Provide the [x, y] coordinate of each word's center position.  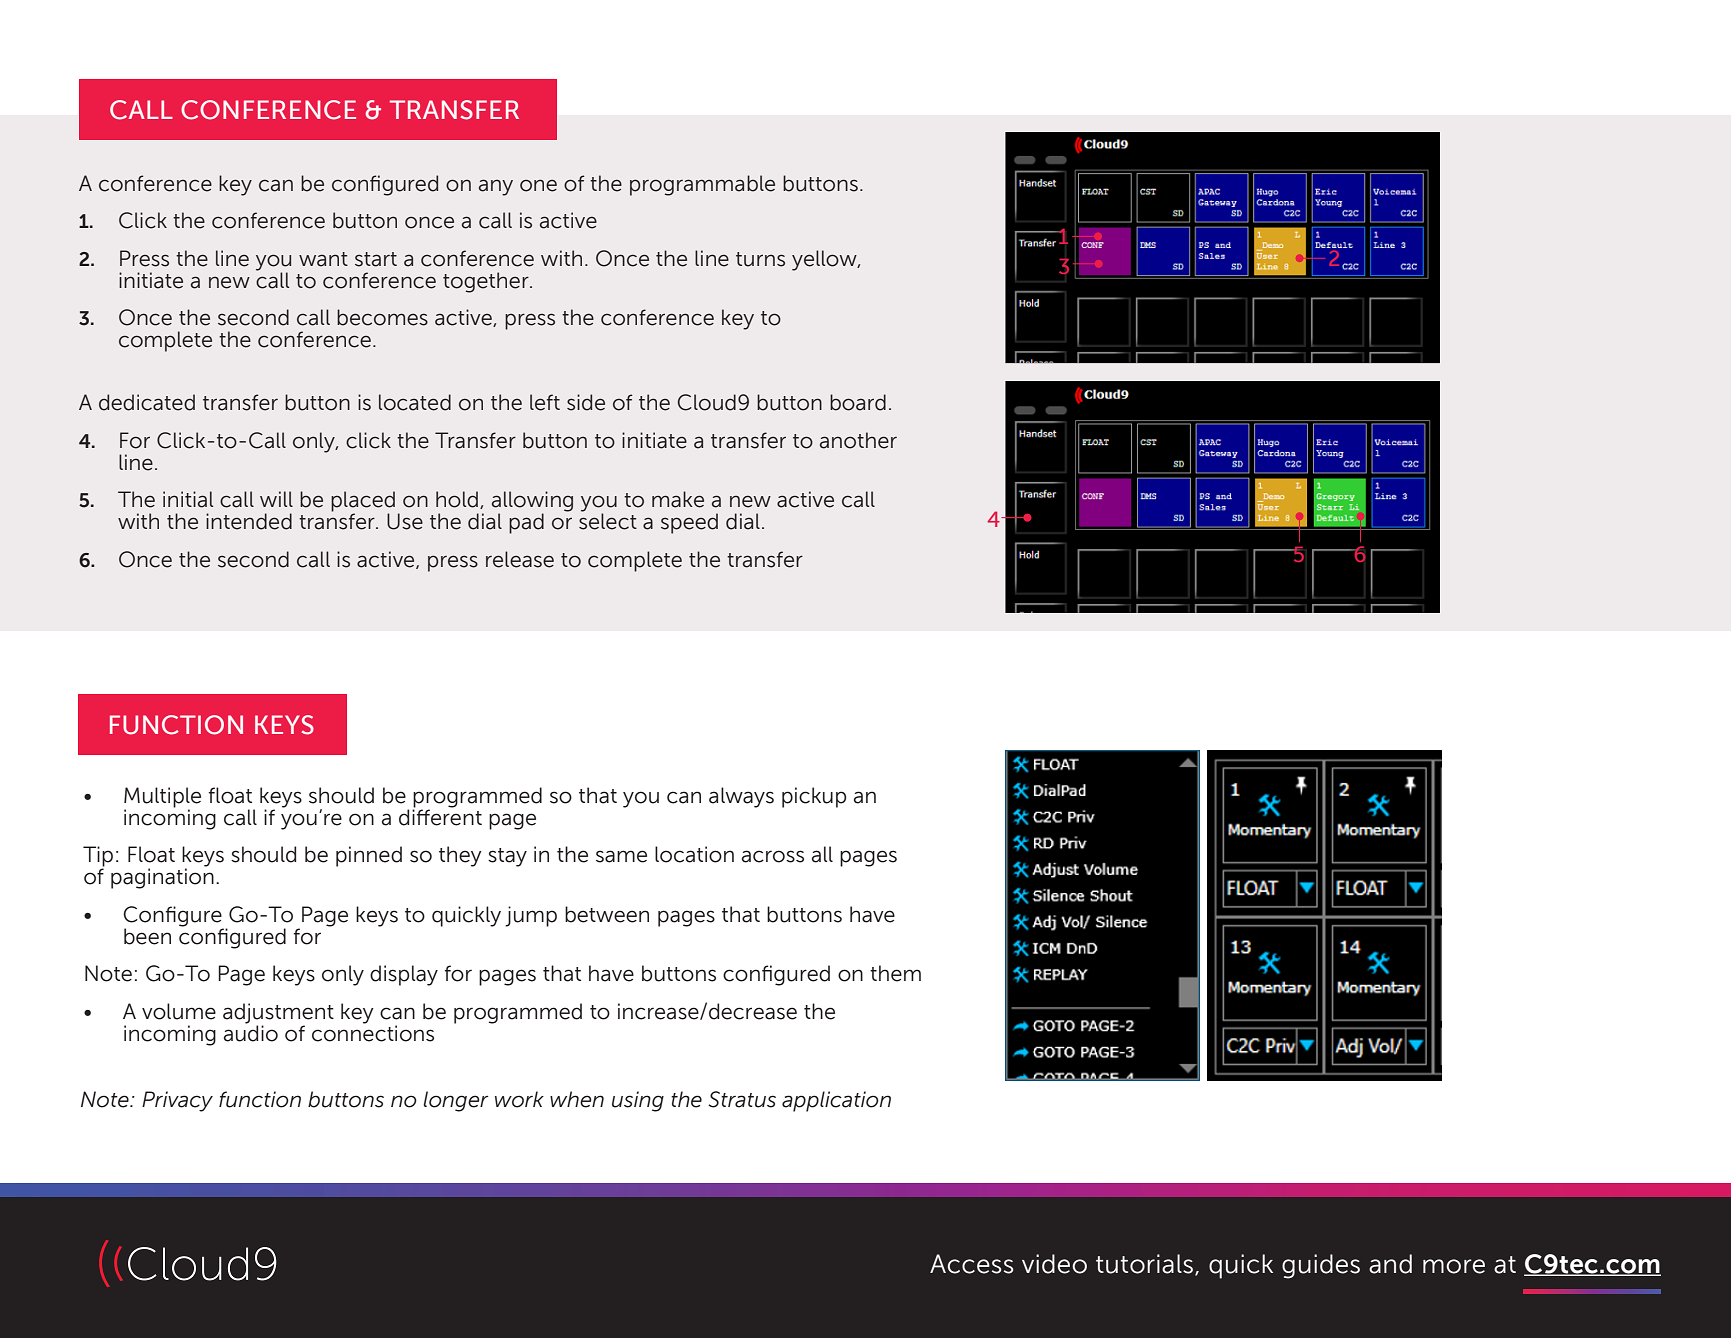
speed [689, 523]
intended [249, 521]
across [773, 856]
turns [760, 259]
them [895, 973]
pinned [369, 856]
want [323, 259]
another [858, 440]
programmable [702, 185]
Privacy [177, 1101]
